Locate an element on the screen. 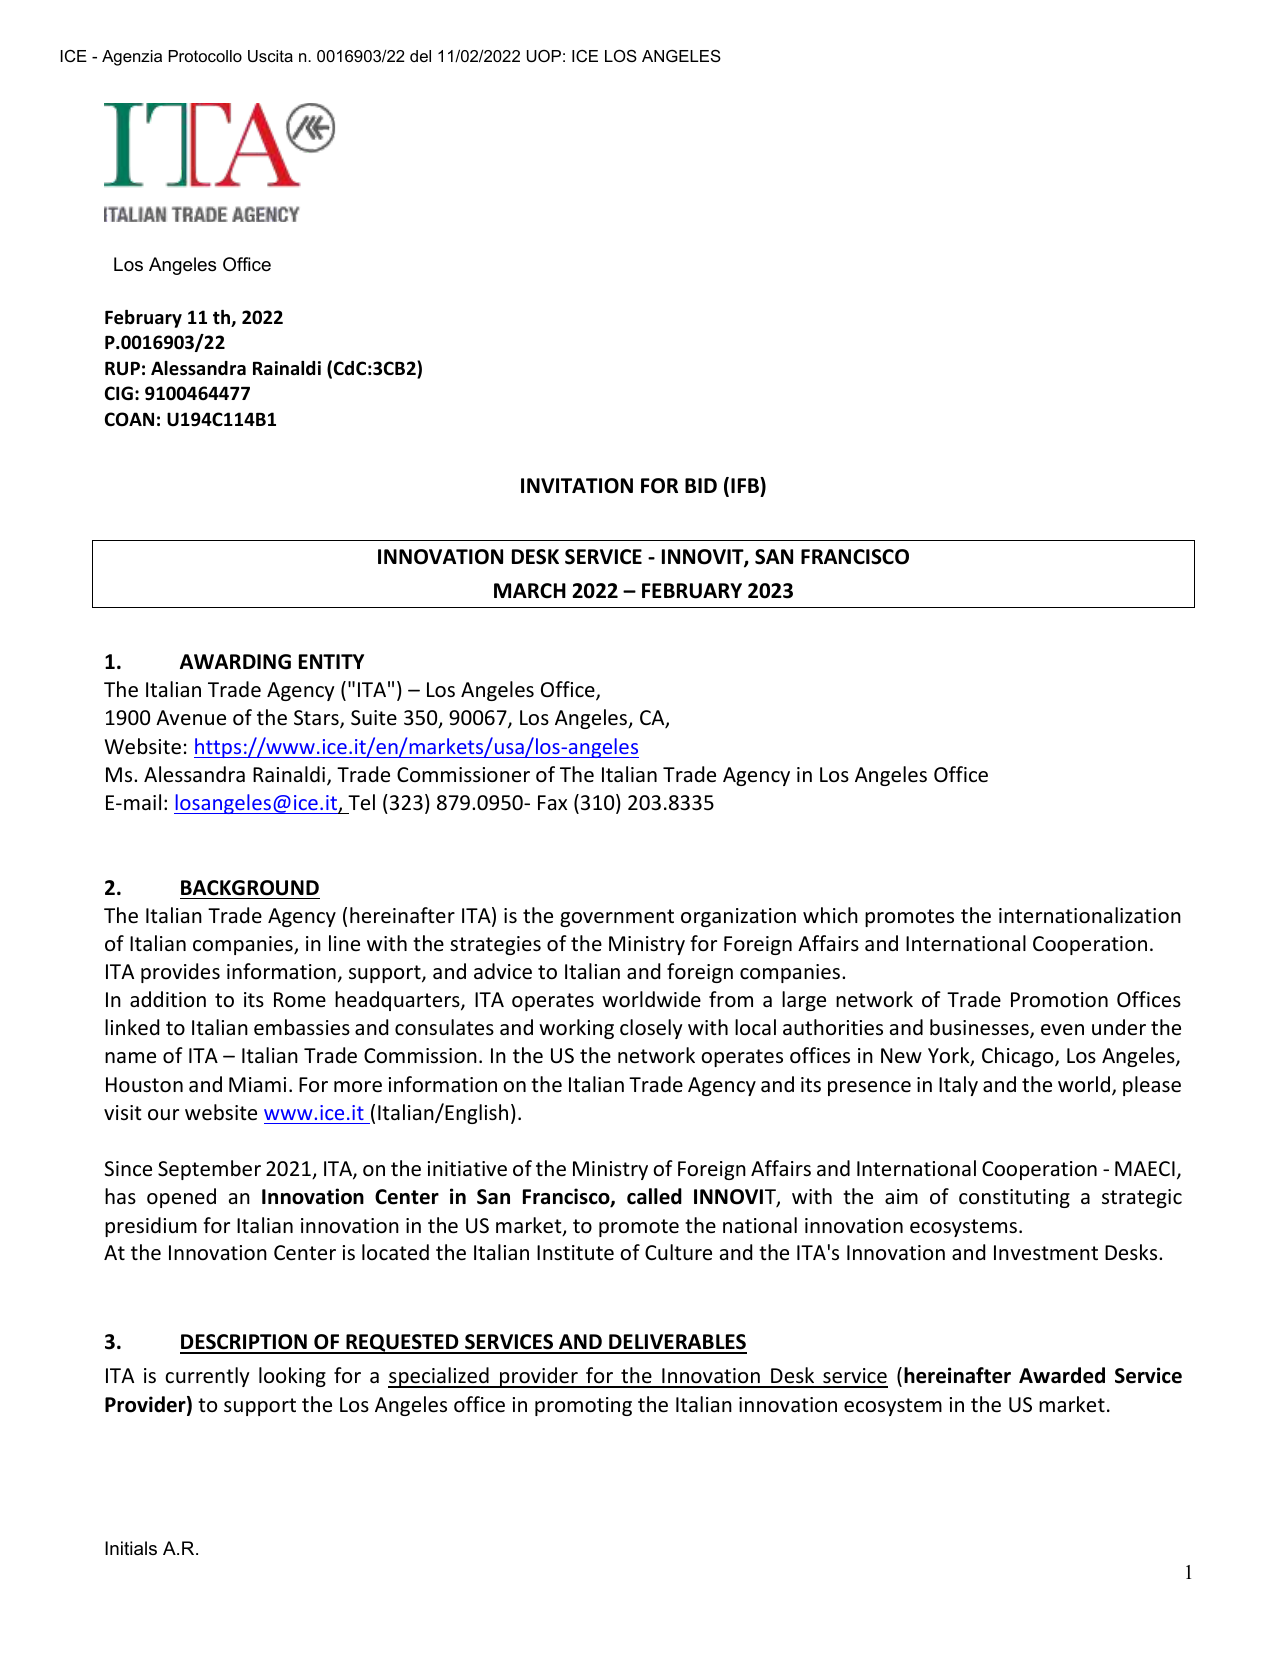 The image size is (1283, 1661). provides is located at coordinates (180, 973).
